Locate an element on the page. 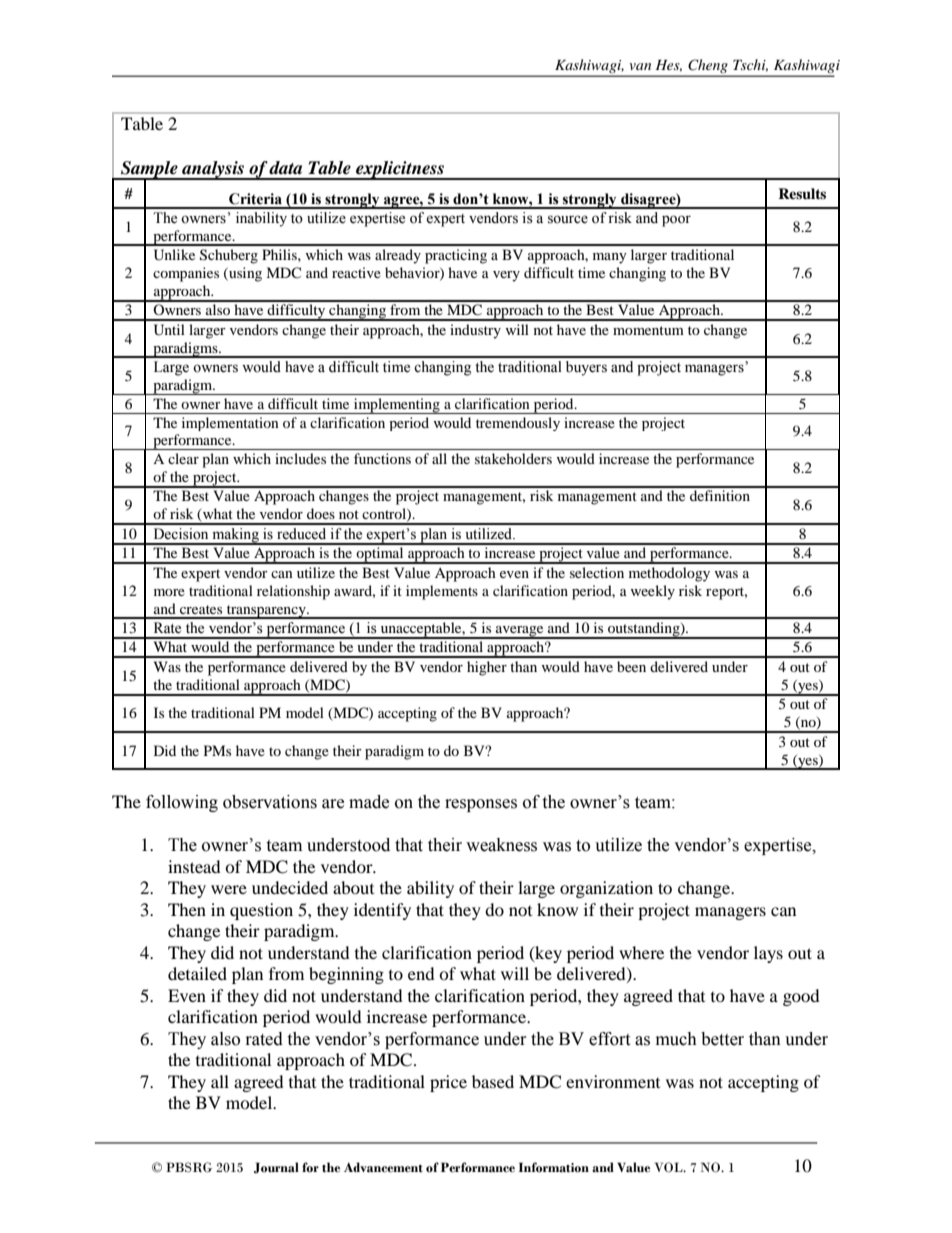  organization is located at coordinates (606, 889).
